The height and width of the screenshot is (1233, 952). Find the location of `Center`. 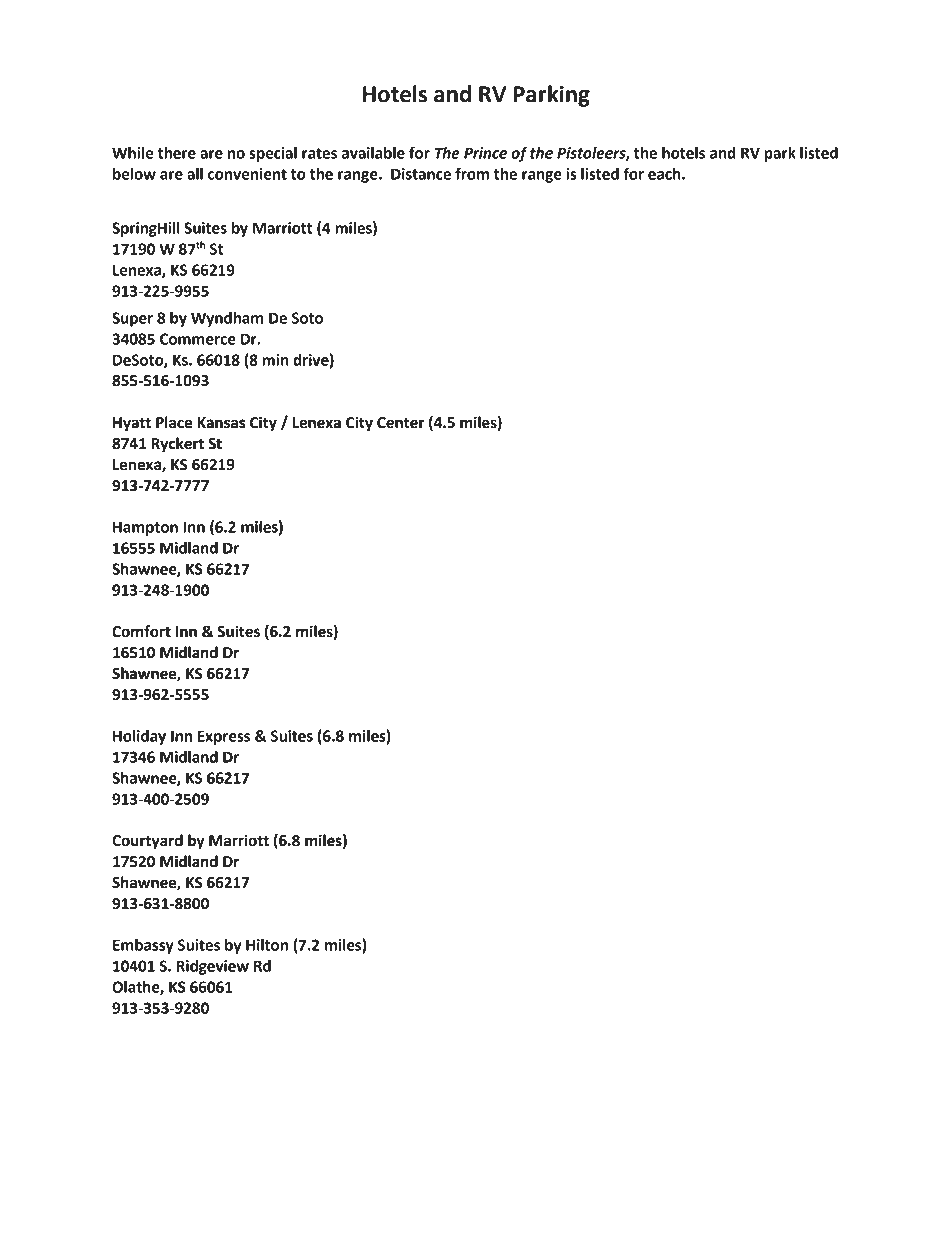

Center is located at coordinates (401, 423).
